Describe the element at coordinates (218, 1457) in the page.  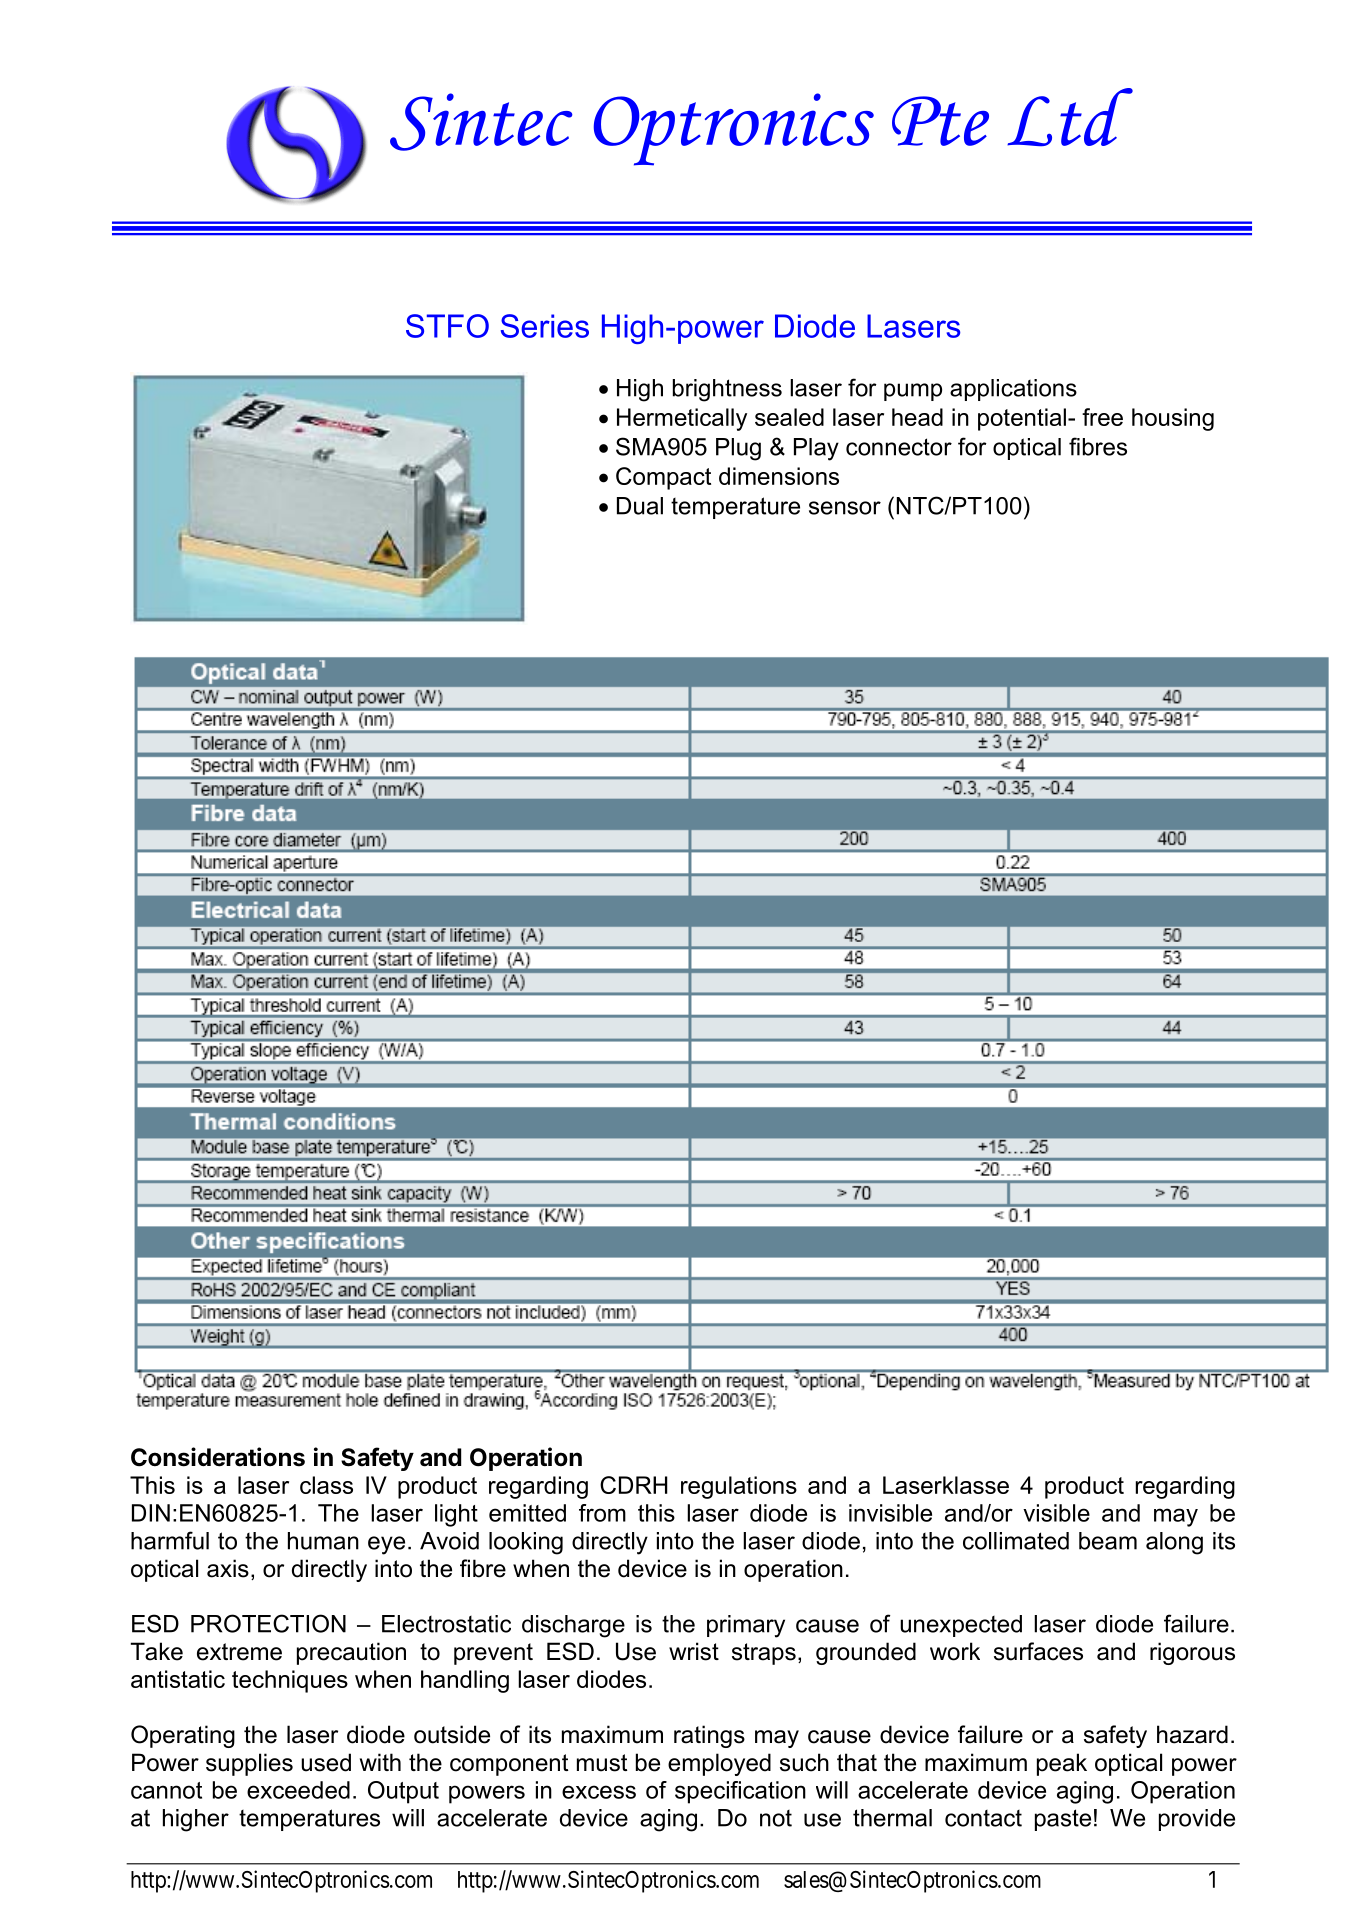
I see `Considerations` at that location.
